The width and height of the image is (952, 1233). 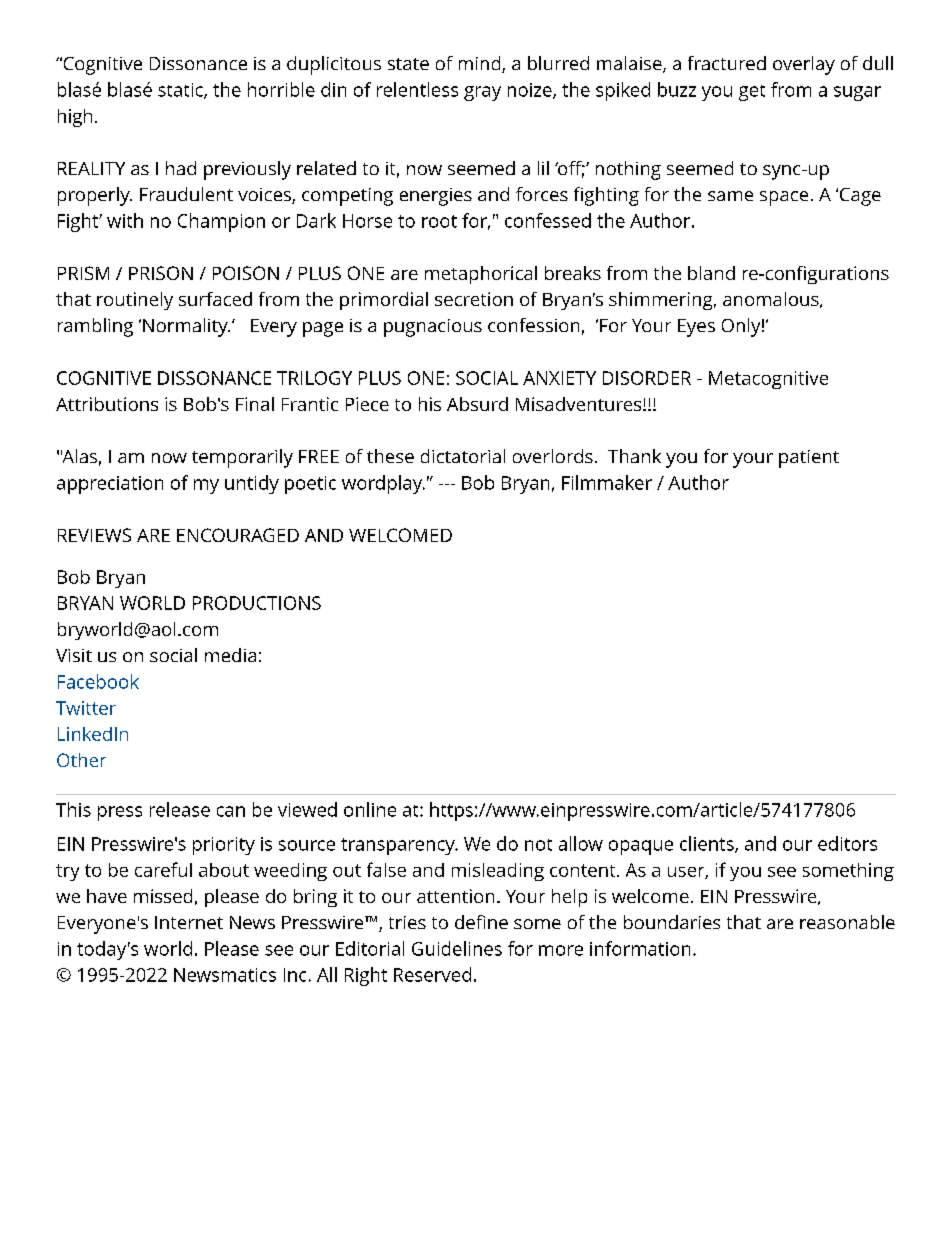 What do you see at coordinates (189, 922) in the image?
I see `Internet` at bounding box center [189, 922].
